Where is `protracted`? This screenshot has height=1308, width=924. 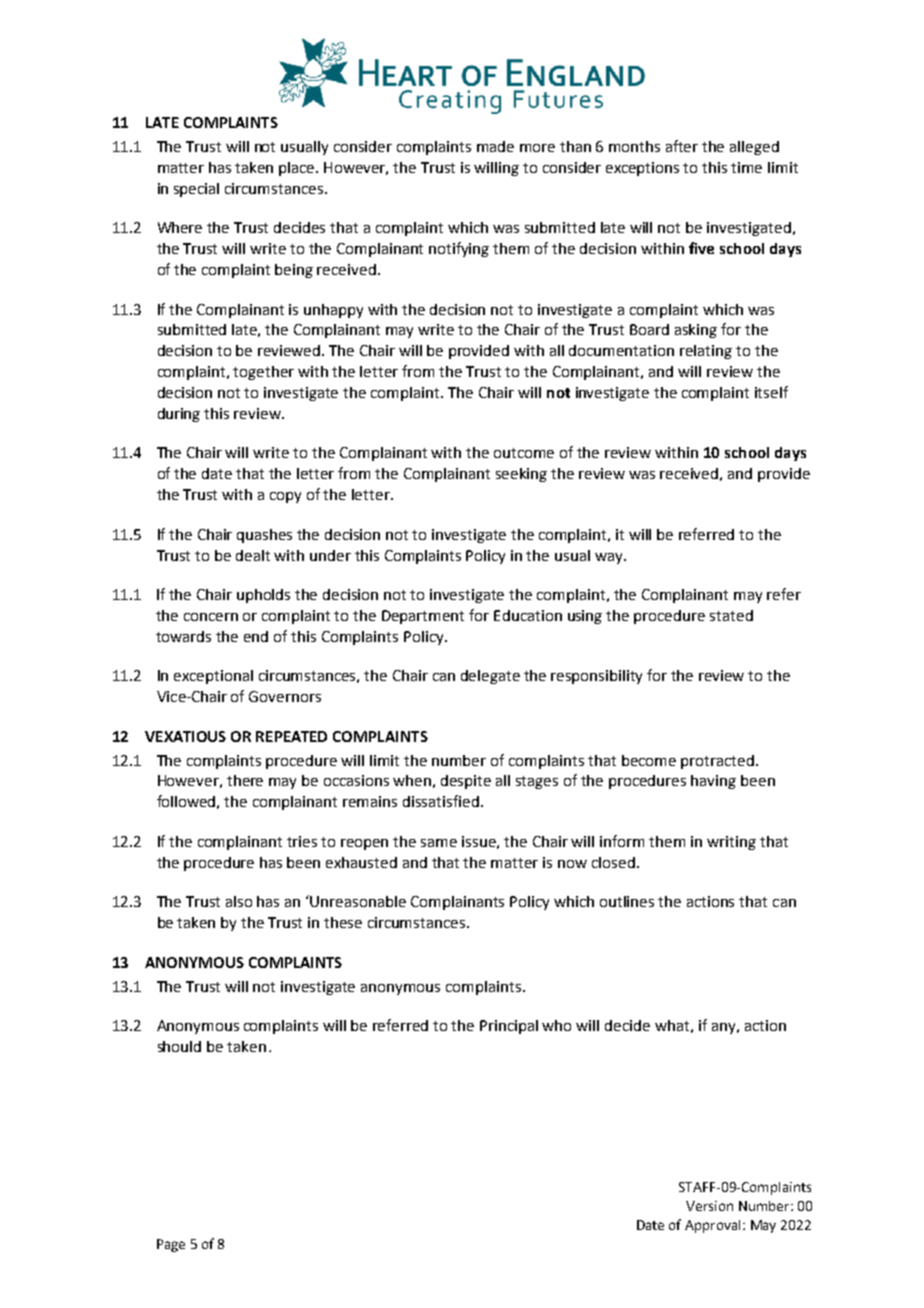
protracted is located at coordinates (719, 762).
